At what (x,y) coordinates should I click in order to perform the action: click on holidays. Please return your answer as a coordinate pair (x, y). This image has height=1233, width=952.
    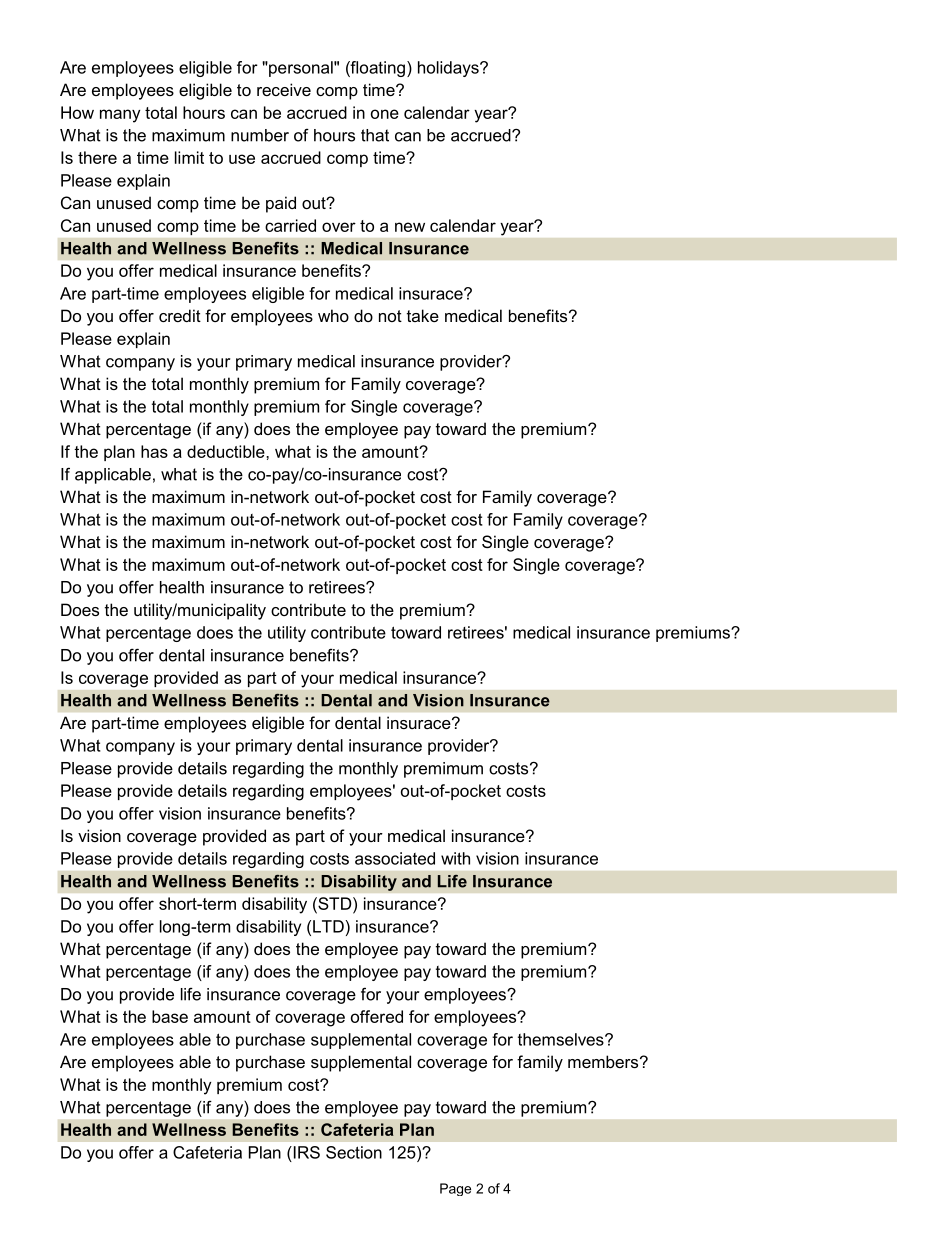
    Looking at the image, I should click on (449, 69).
